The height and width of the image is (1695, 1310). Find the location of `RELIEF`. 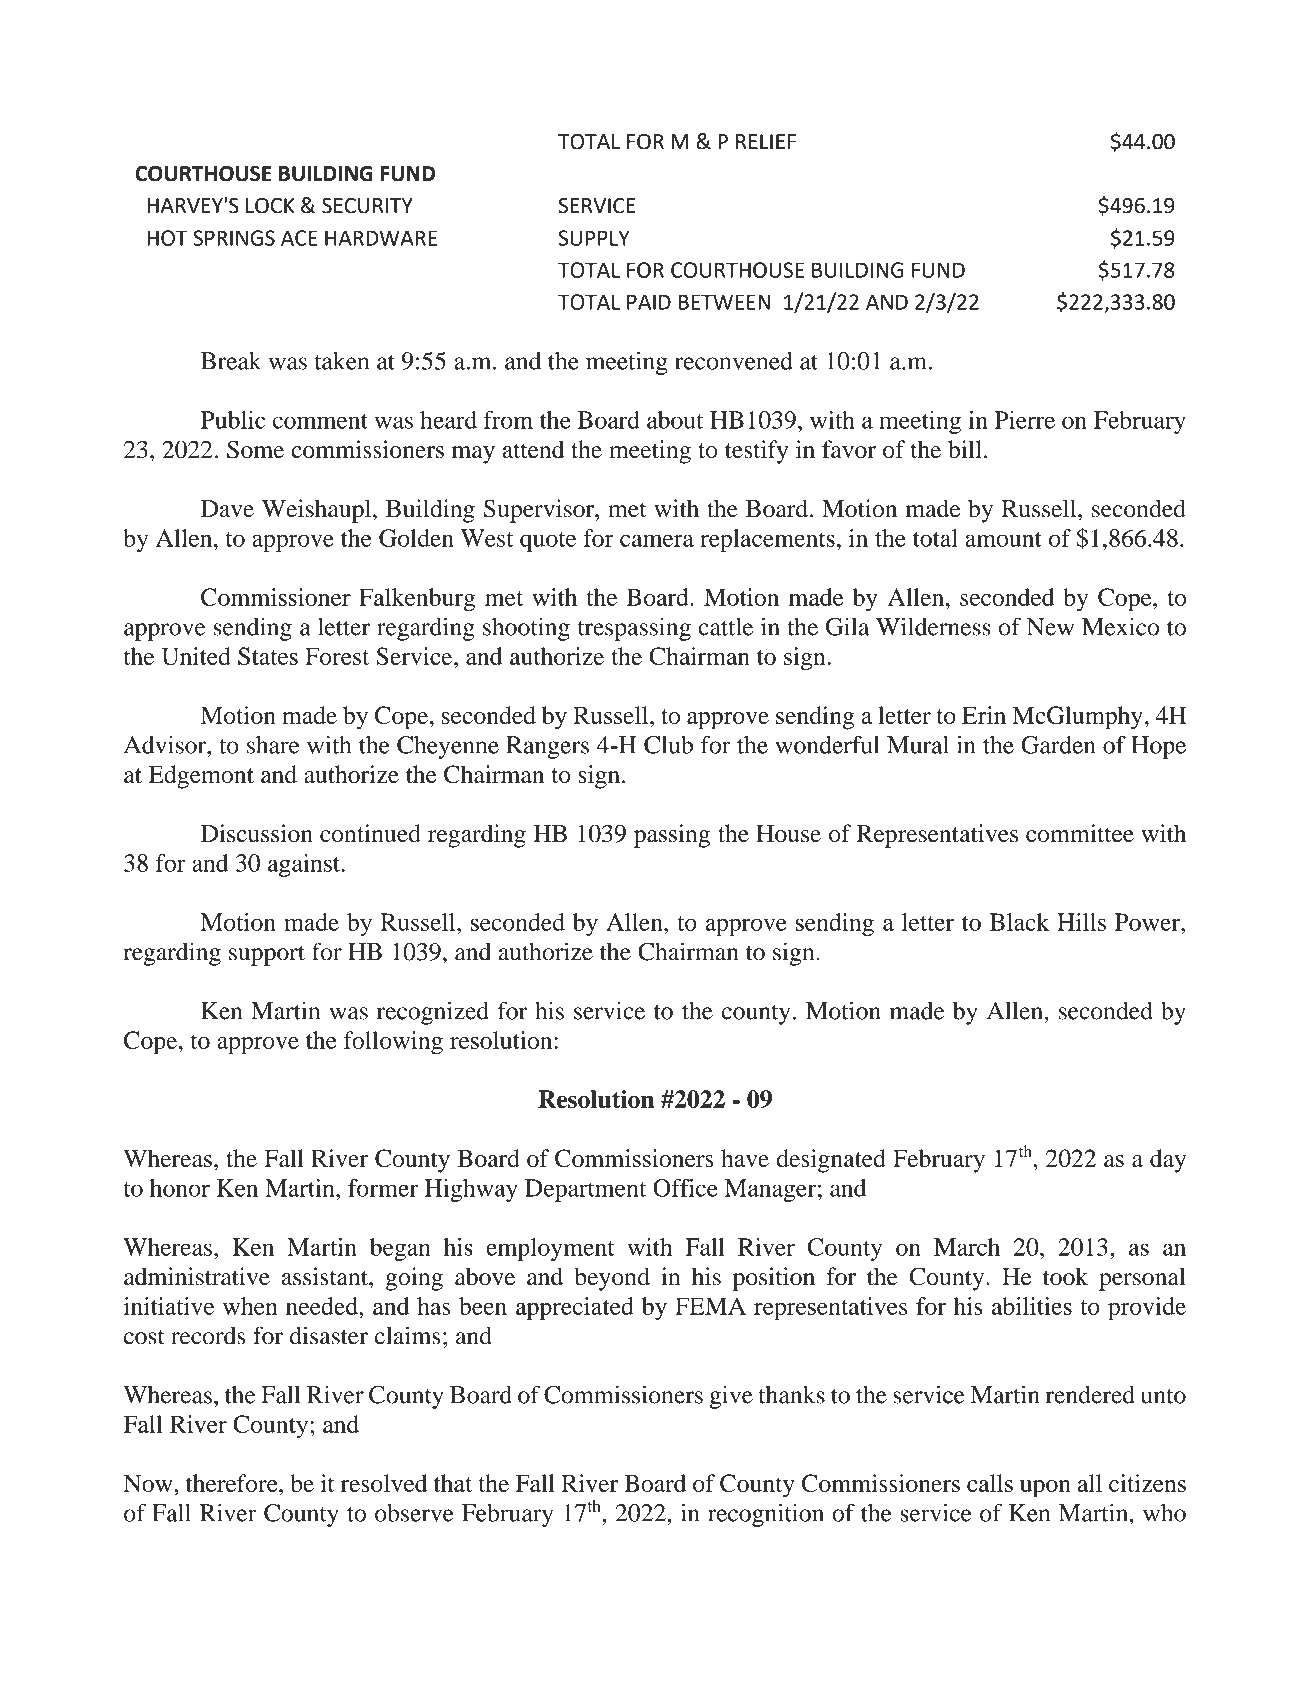

RELIEF is located at coordinates (766, 141).
